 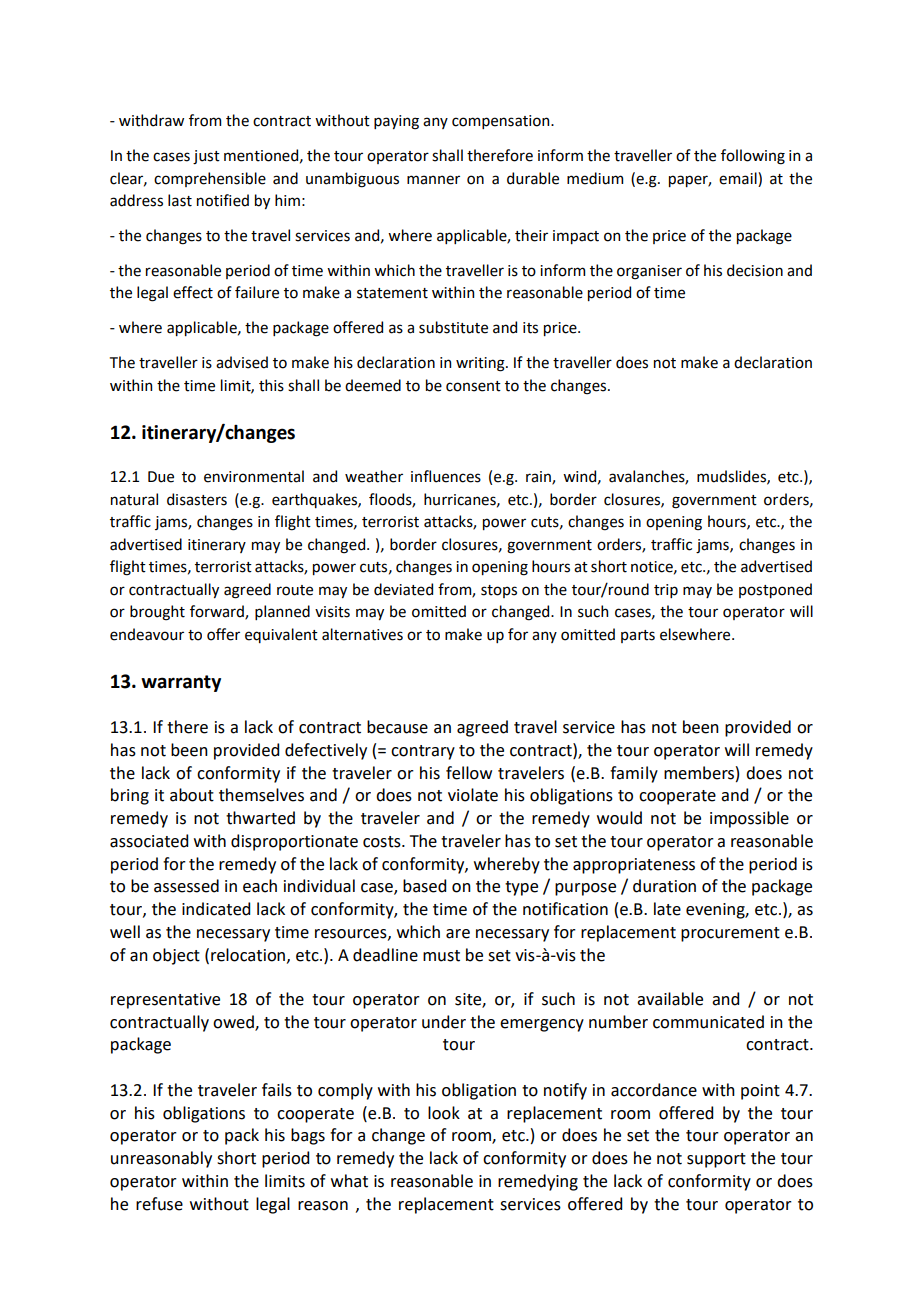 What do you see at coordinates (739, 178) in the image?
I see `email` at bounding box center [739, 178].
